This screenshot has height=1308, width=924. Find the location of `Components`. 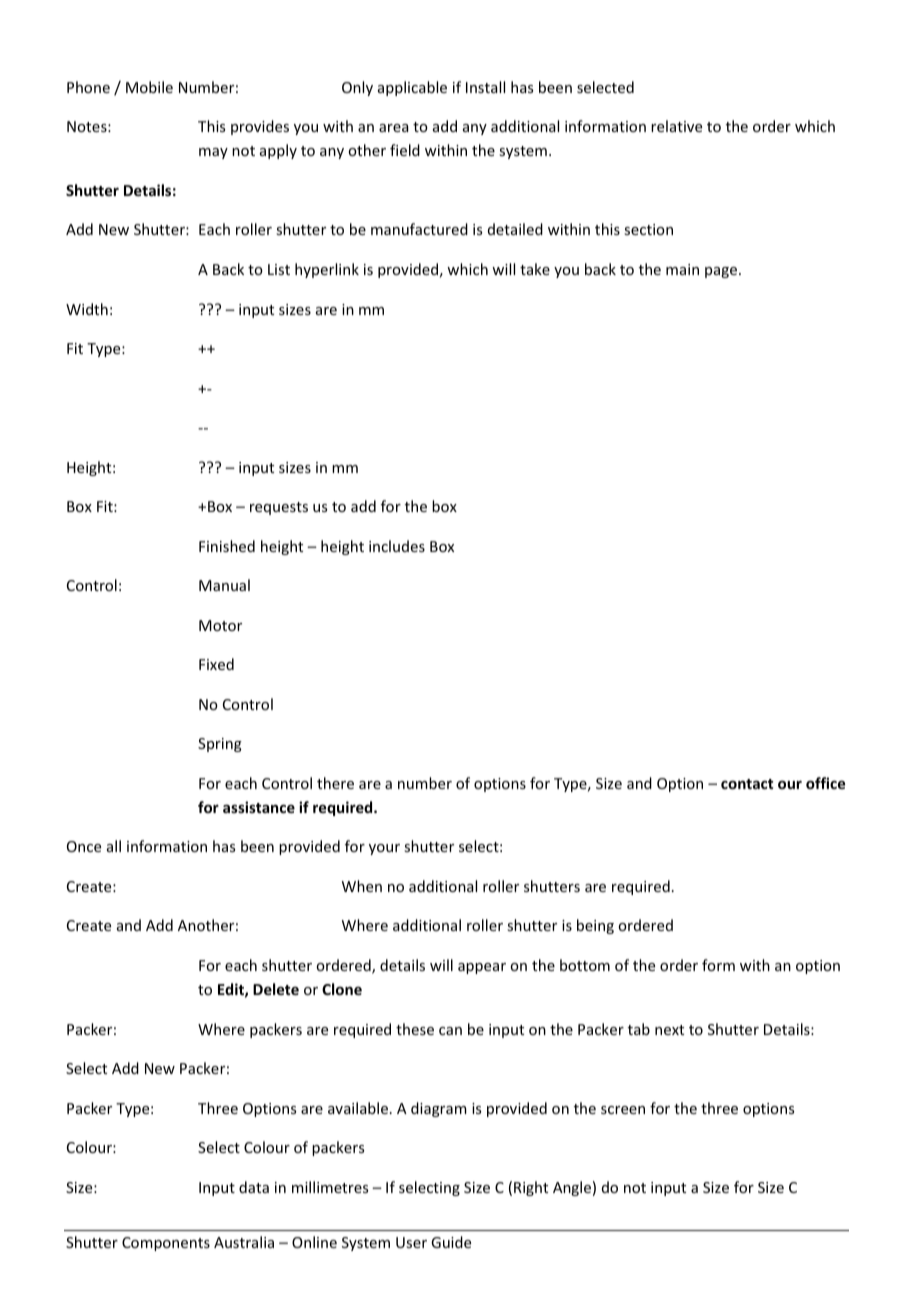

Components is located at coordinates (166, 1244).
